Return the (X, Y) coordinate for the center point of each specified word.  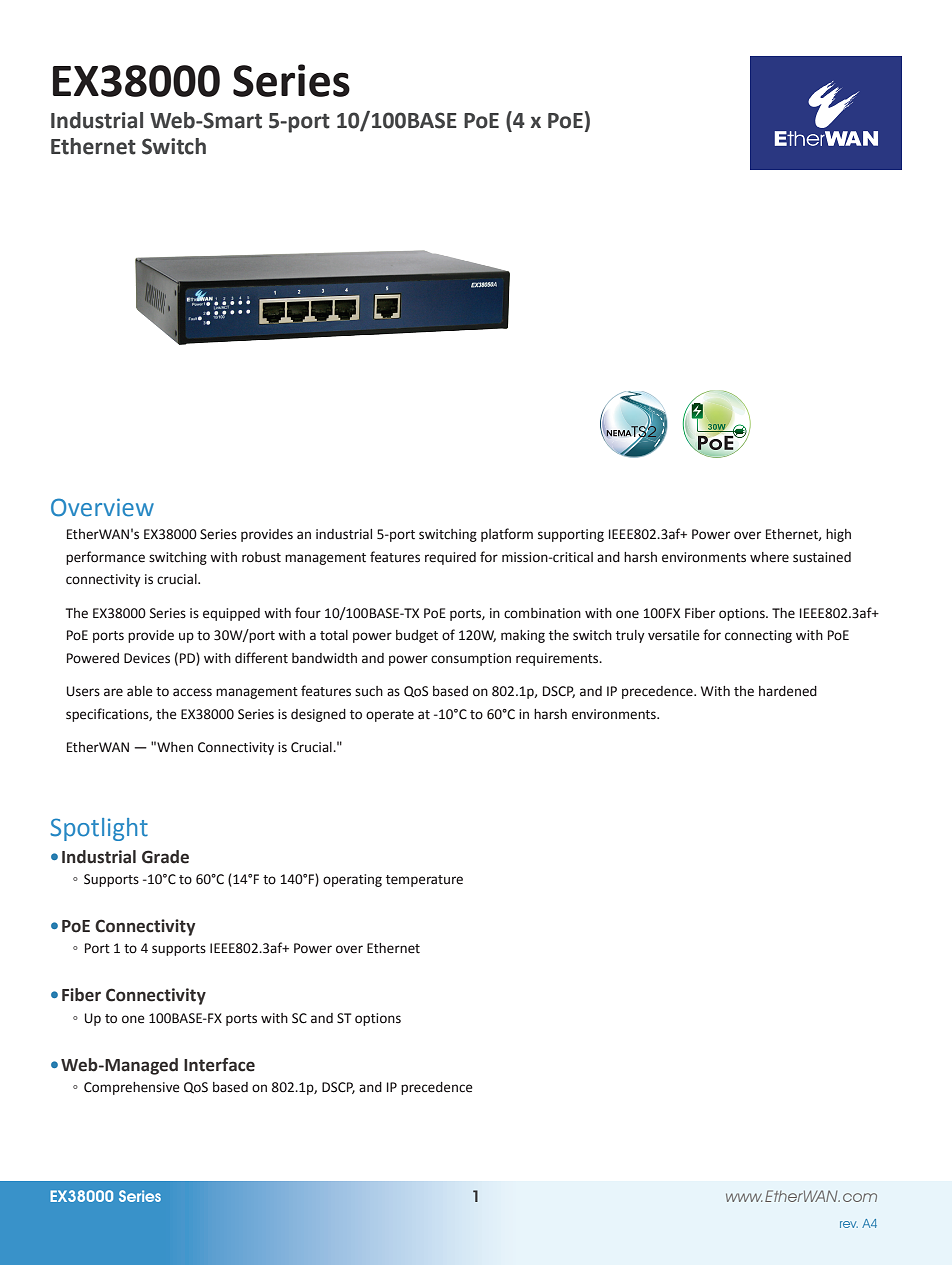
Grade (165, 857)
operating (352, 880)
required (450, 558)
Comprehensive (132, 1088)
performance (105, 558)
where (769, 557)
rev (849, 1224)
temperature (424, 881)
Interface (219, 1065)
